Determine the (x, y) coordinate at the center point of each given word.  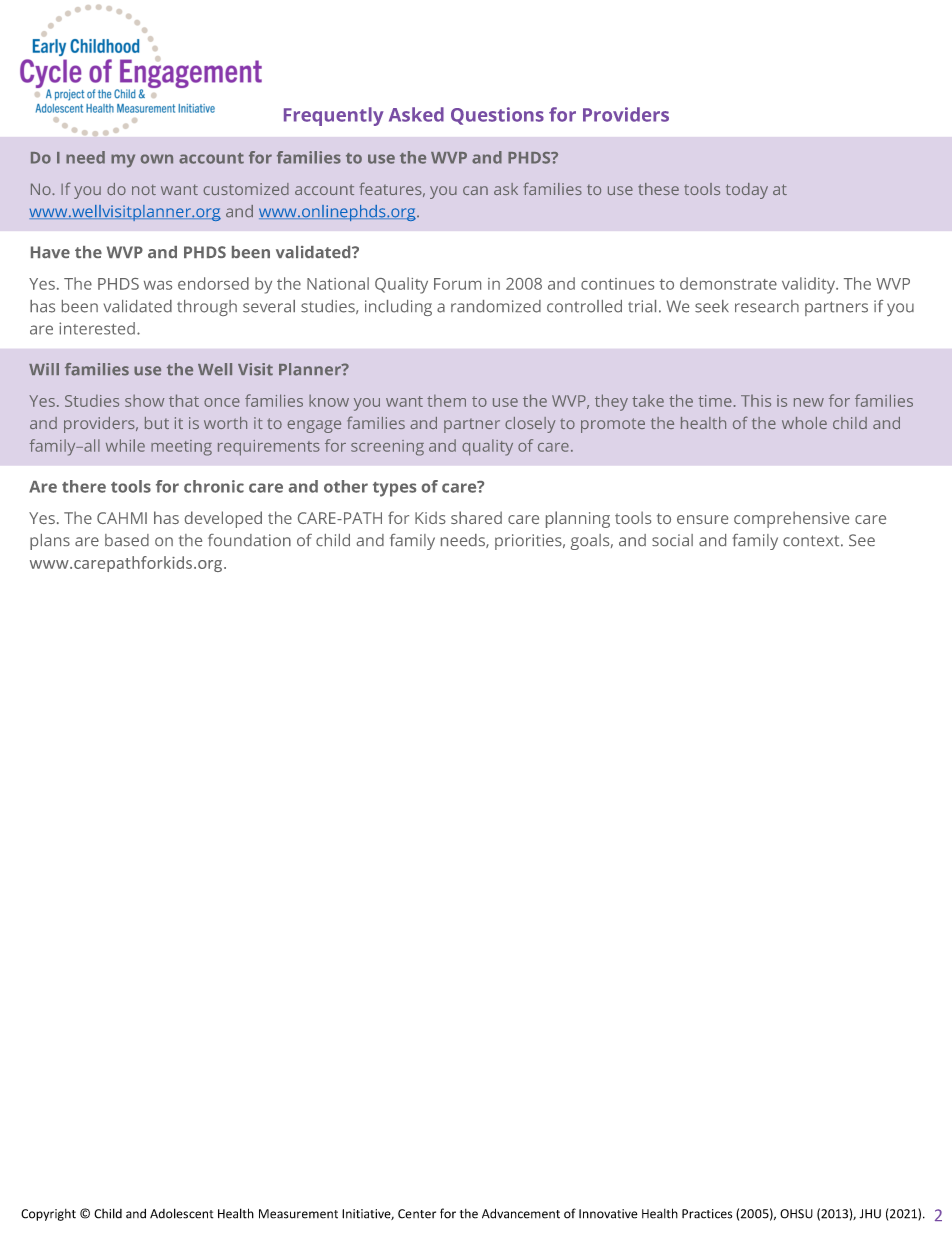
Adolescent (181, 1213)
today (747, 191)
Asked (416, 114)
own (157, 159)
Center (417, 1214)
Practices (707, 1214)
